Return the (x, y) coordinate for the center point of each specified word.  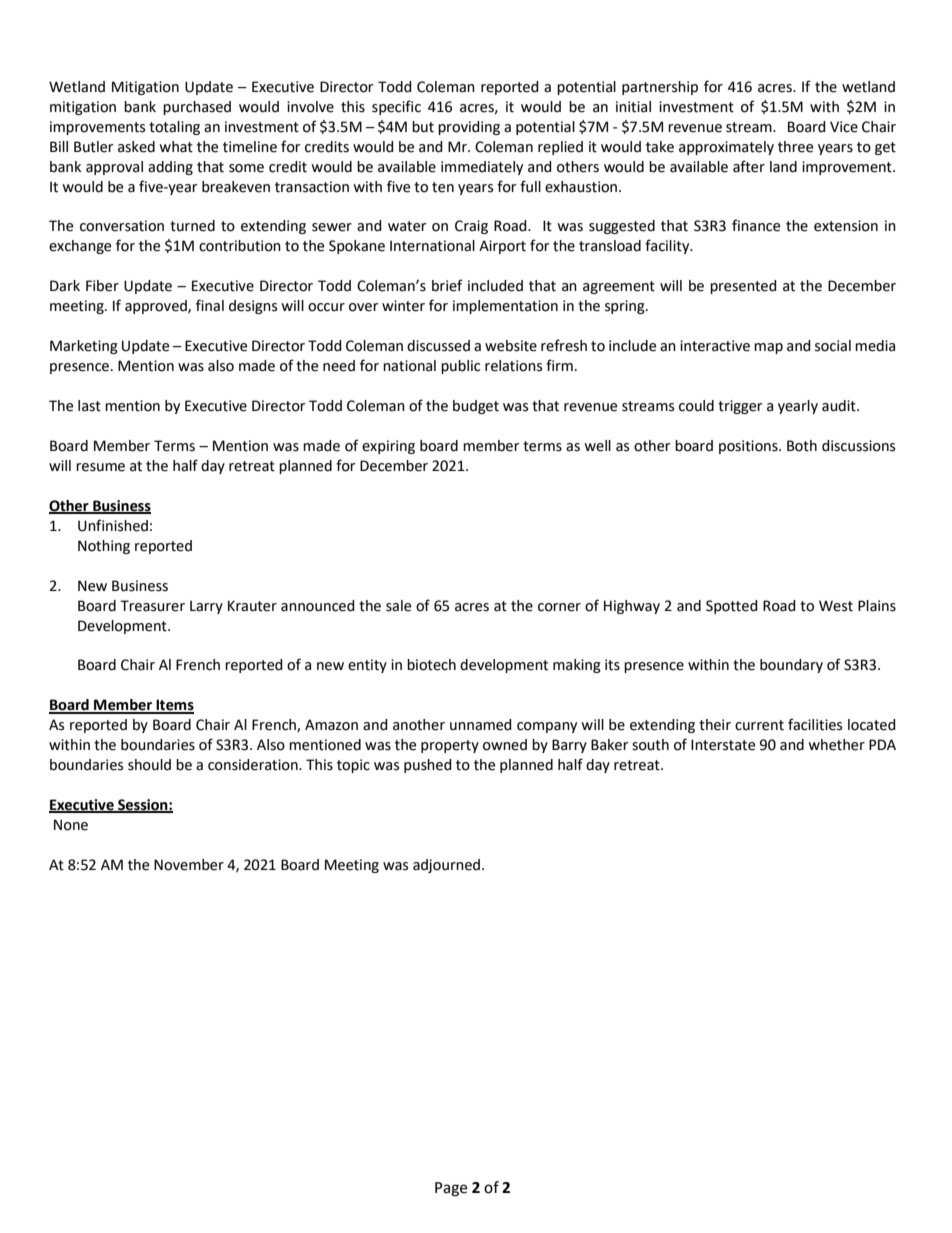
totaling (174, 128)
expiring (388, 447)
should (149, 765)
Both (802, 446)
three (795, 147)
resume (100, 467)
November (189, 865)
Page (451, 1189)
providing (469, 128)
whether (836, 745)
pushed (428, 766)
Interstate (723, 745)
